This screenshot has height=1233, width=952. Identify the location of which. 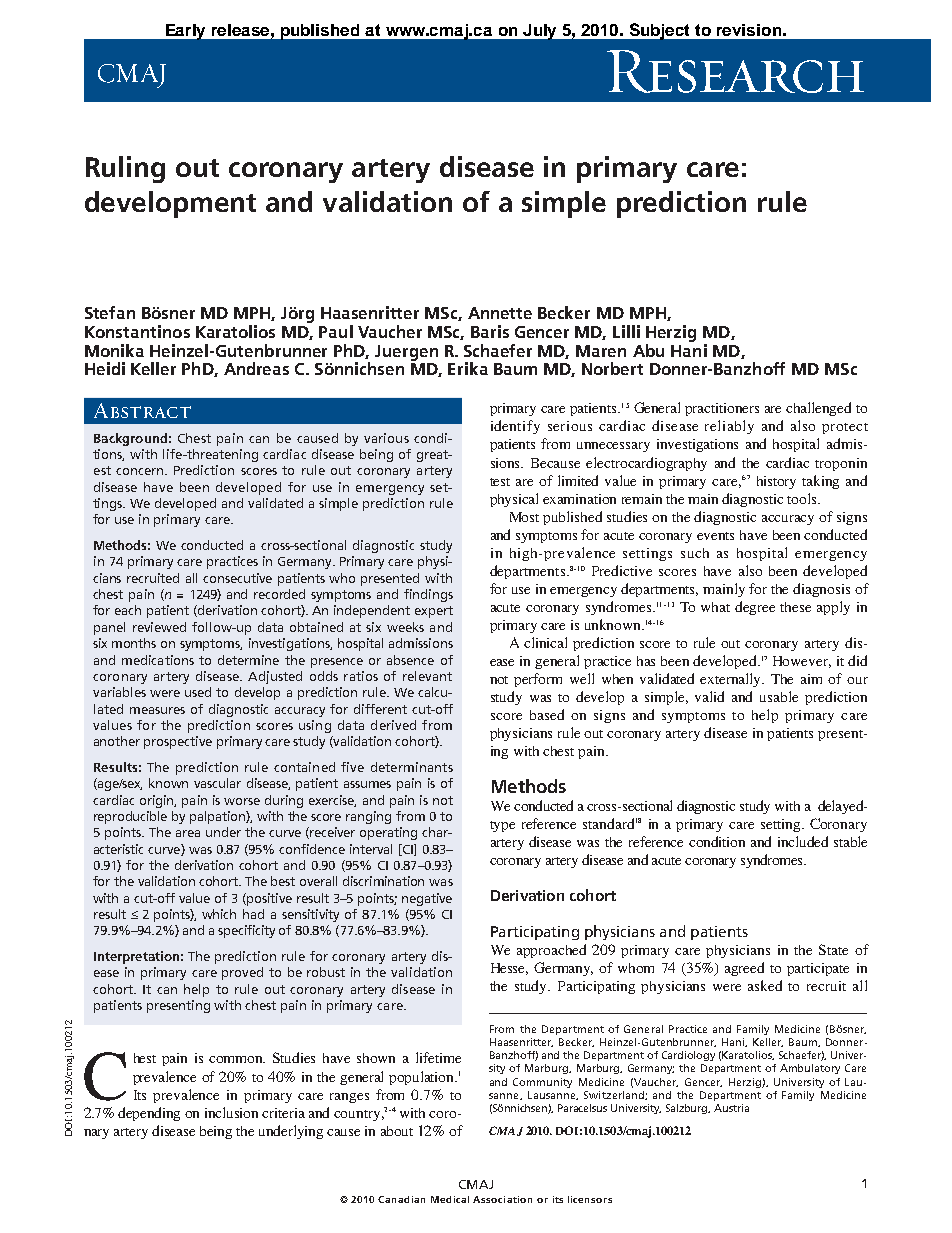
(219, 914).
